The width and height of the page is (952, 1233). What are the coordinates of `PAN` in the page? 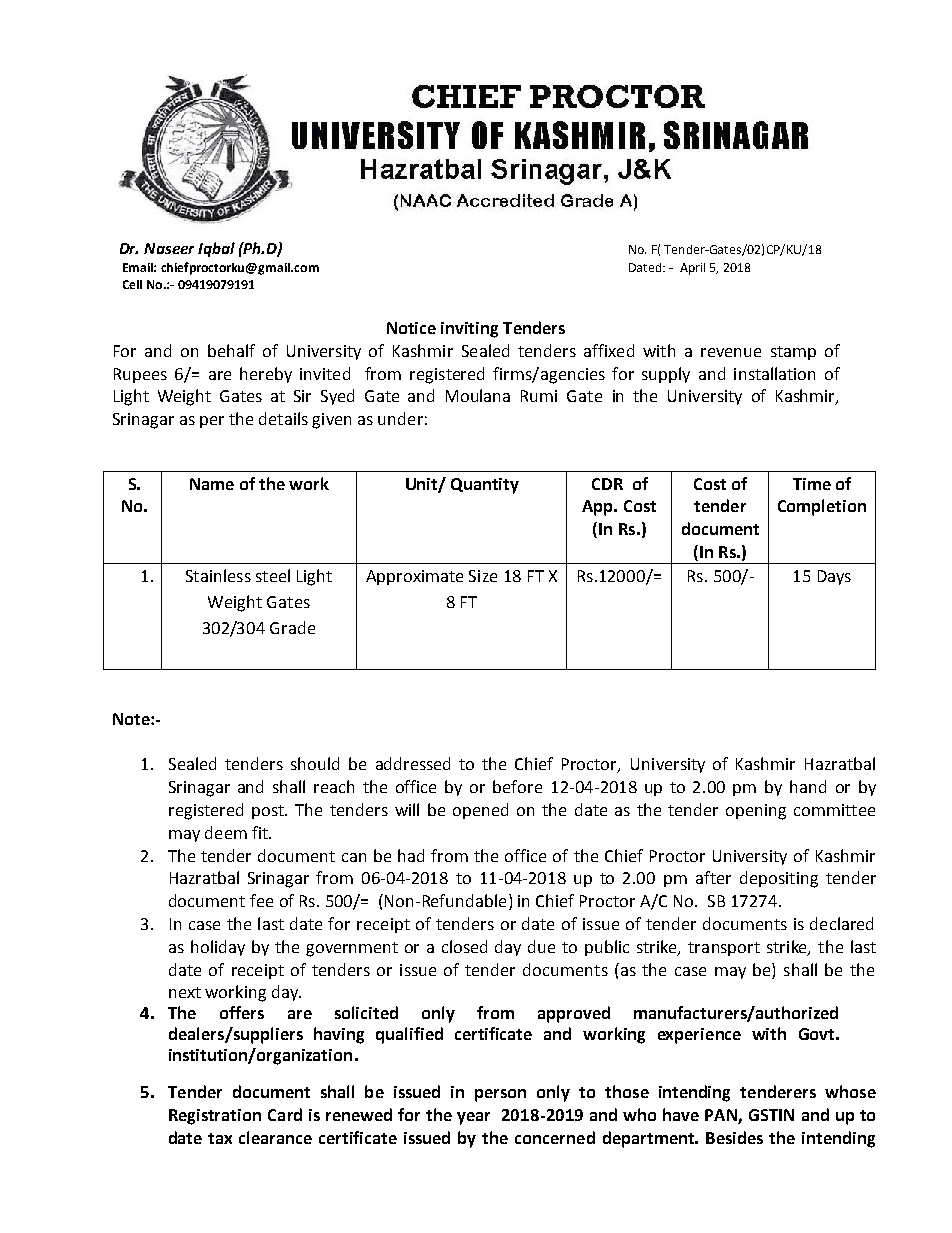 It's located at (722, 1116).
